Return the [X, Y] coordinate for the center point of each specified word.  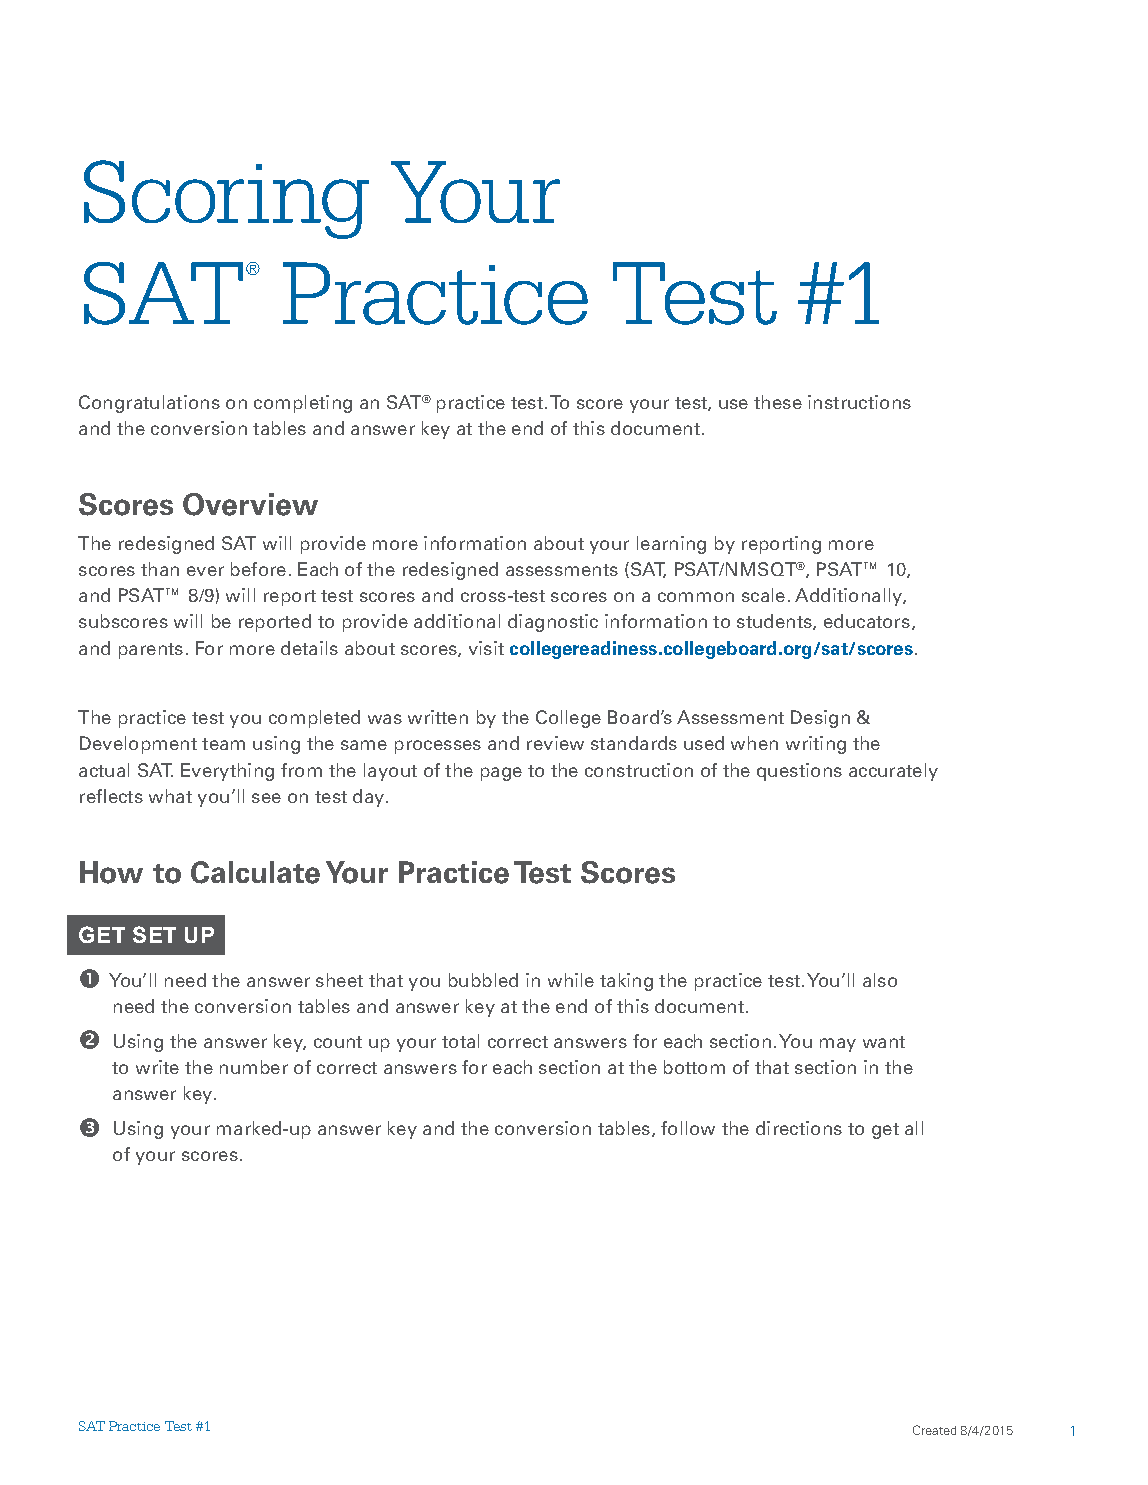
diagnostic [553, 623]
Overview [250, 504]
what [170, 796]
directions [799, 1128]
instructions [859, 402]
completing [303, 404]
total [460, 1041]
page [501, 774]
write [157, 1067]
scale [763, 595]
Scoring [226, 199]
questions [799, 772]
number [254, 1067]
